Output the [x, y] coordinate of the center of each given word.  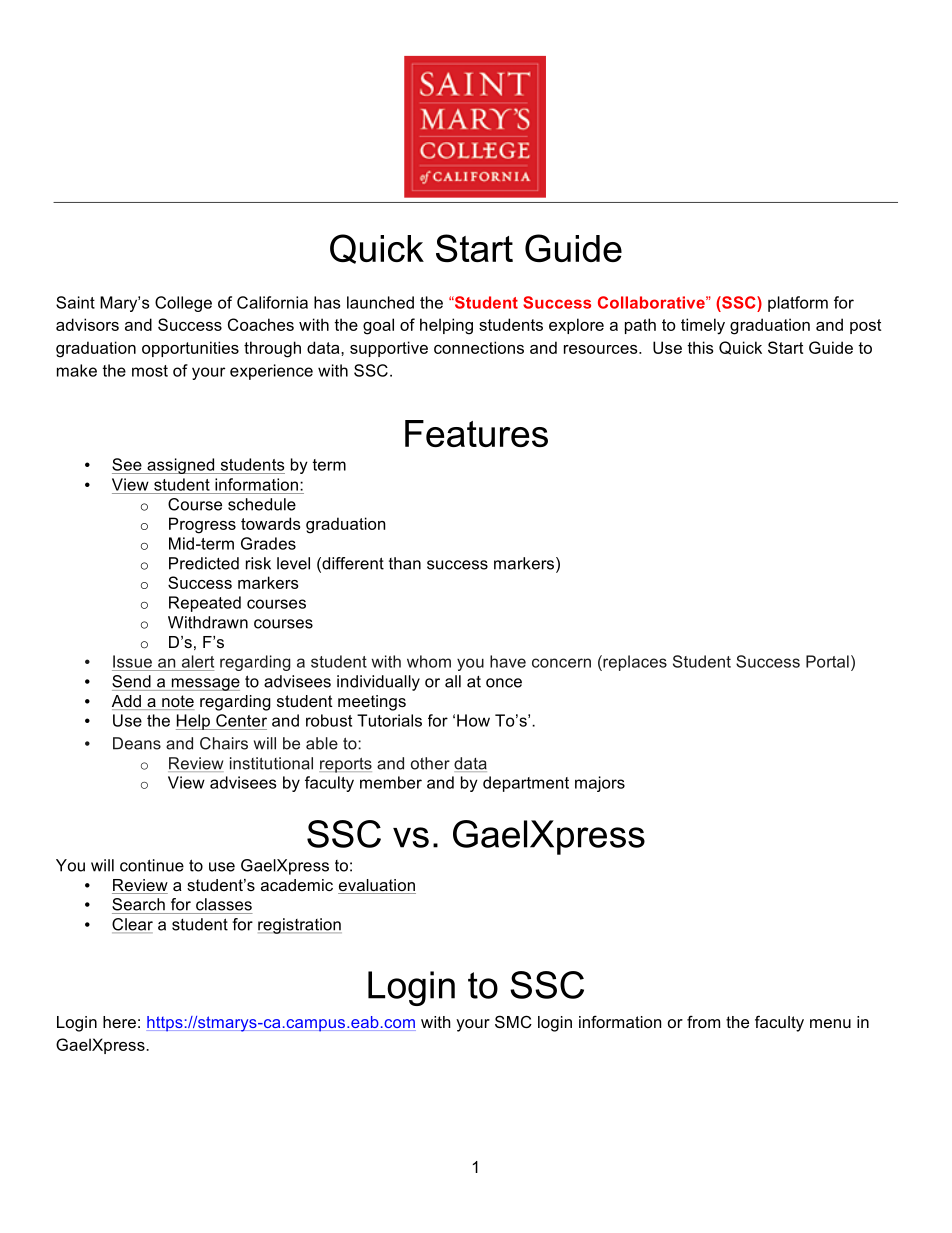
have [508, 661]
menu [830, 1023]
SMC [513, 1021]
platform [798, 304]
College [183, 304]
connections [479, 347]
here [119, 1022]
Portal [827, 661]
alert [198, 661]
